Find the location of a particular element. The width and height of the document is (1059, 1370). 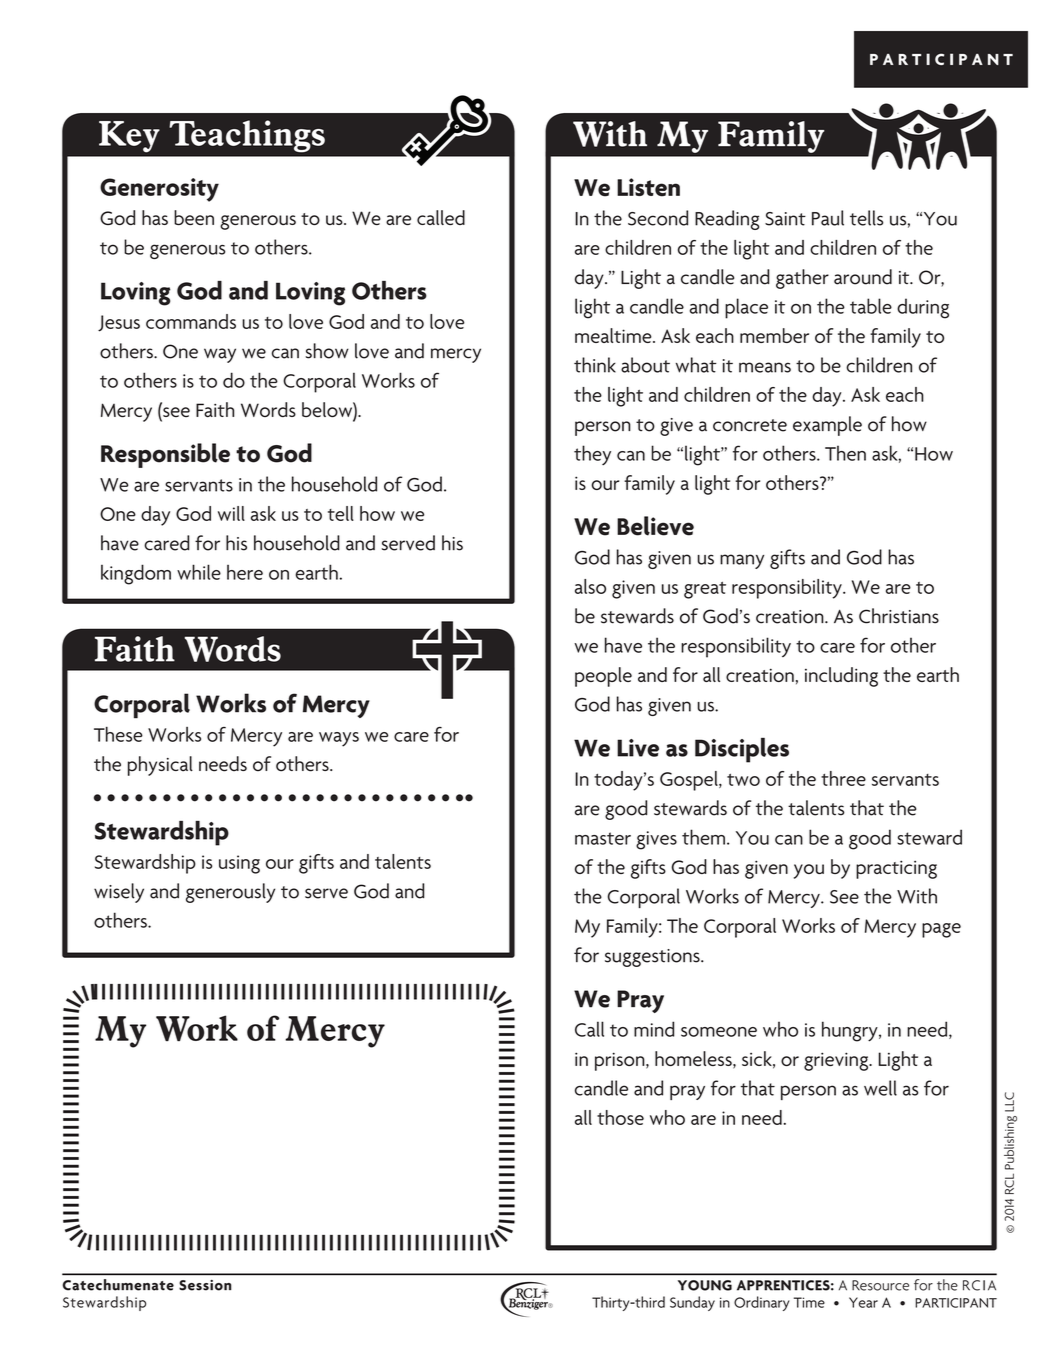

example is located at coordinates (827, 426).
